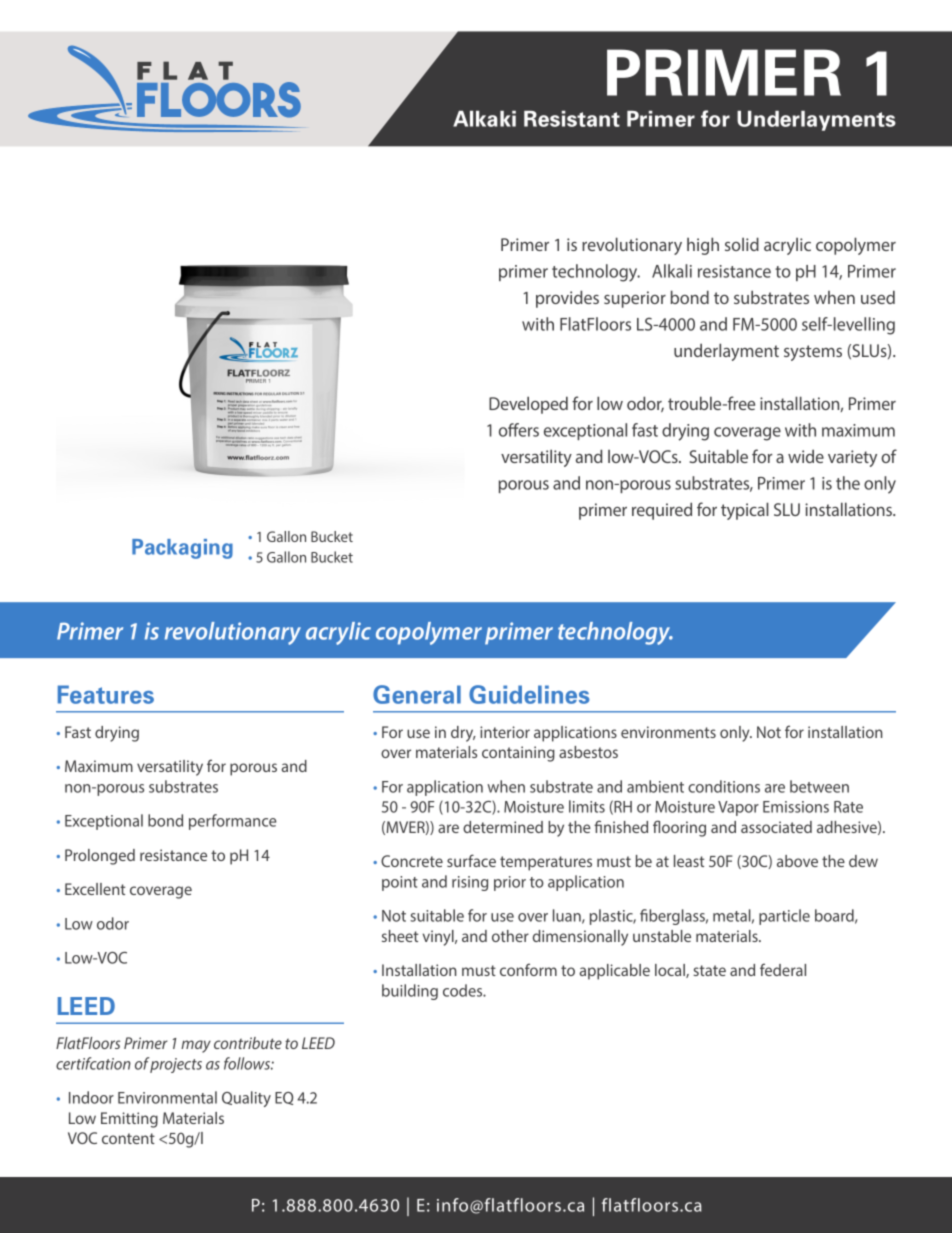  I want to click on above, so click(797, 861).
